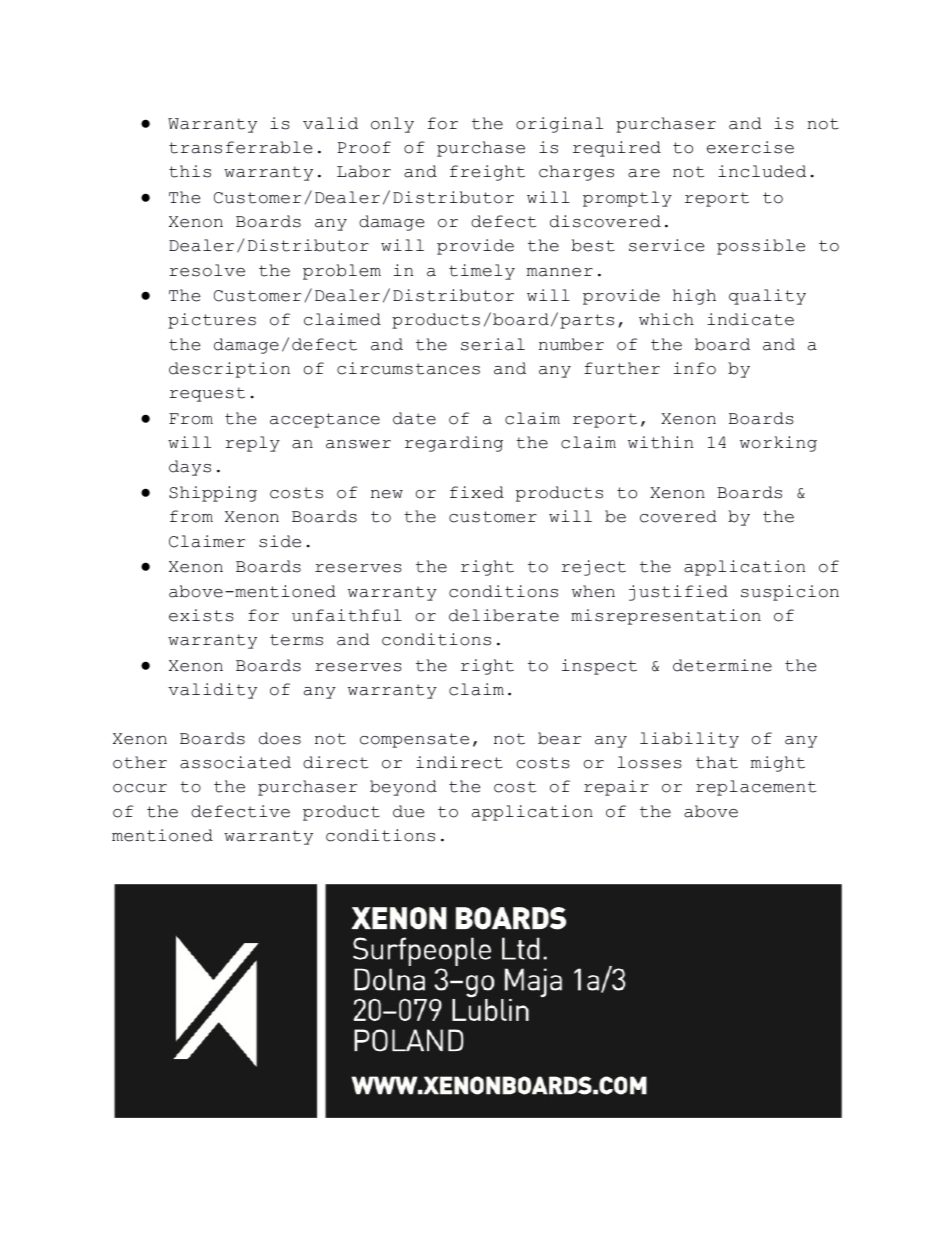  What do you see at coordinates (756, 788) in the image?
I see `replacement` at bounding box center [756, 788].
